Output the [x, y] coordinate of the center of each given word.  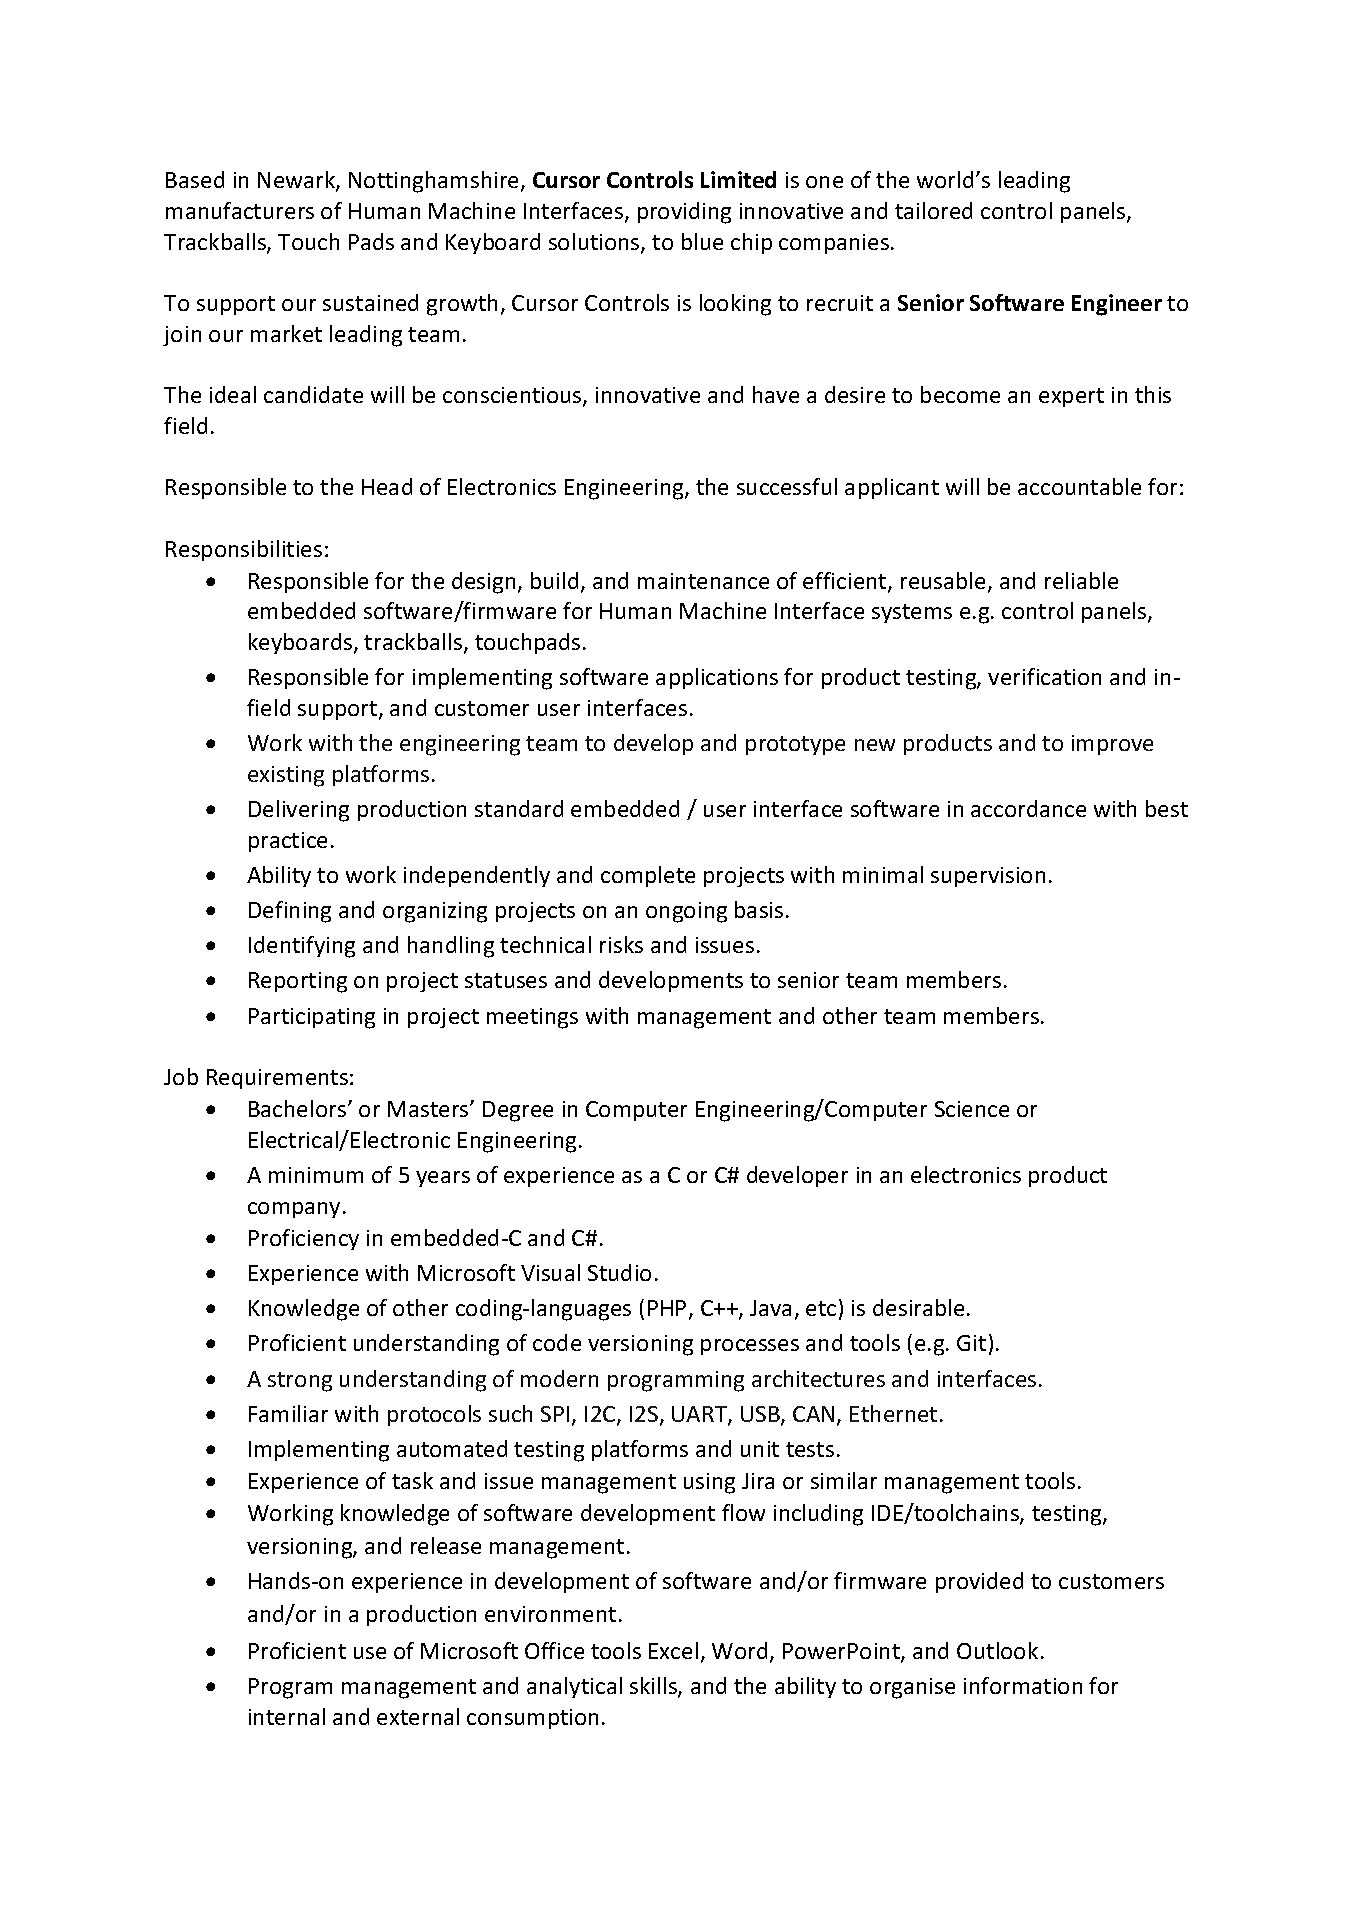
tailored [933, 210]
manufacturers [240, 210]
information [1023, 1685]
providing [684, 213]
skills [654, 1687]
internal [287, 1716]
